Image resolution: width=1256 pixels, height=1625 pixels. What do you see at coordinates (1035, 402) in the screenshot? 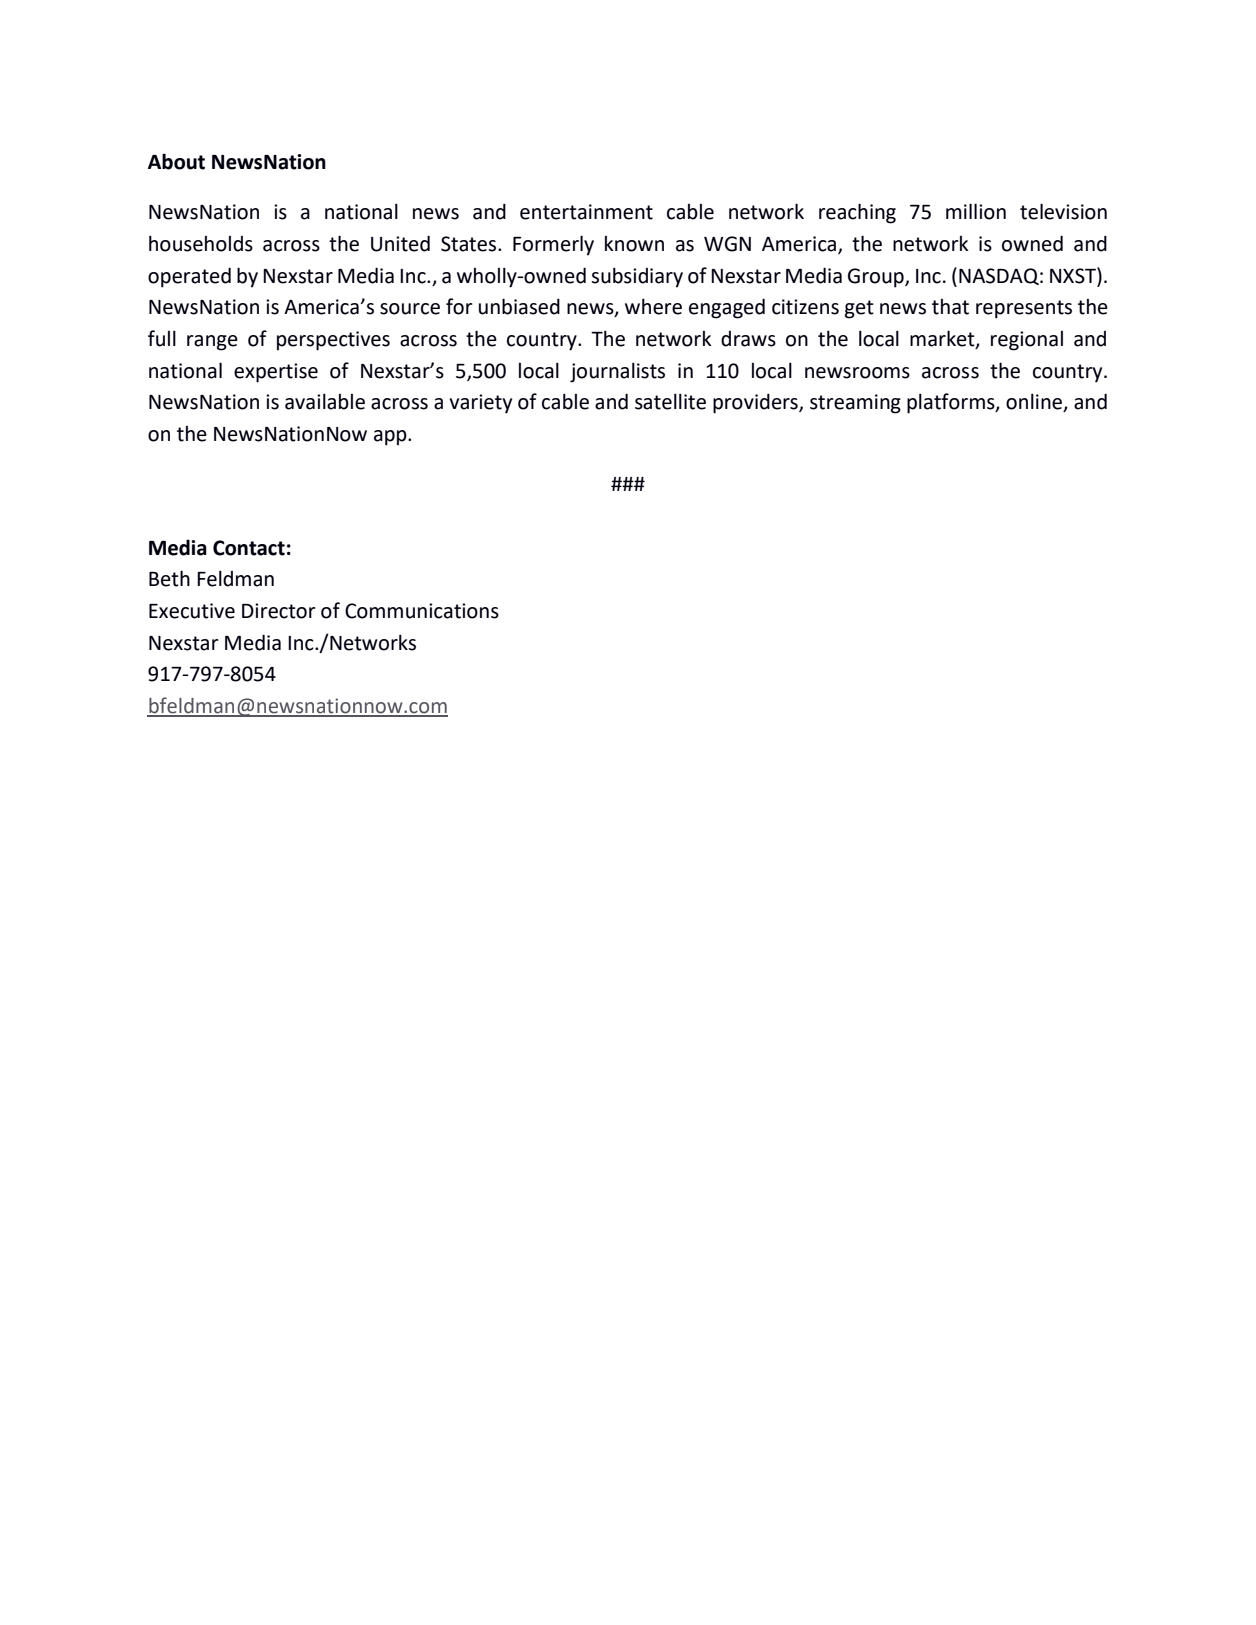
I see `online` at bounding box center [1035, 402].
